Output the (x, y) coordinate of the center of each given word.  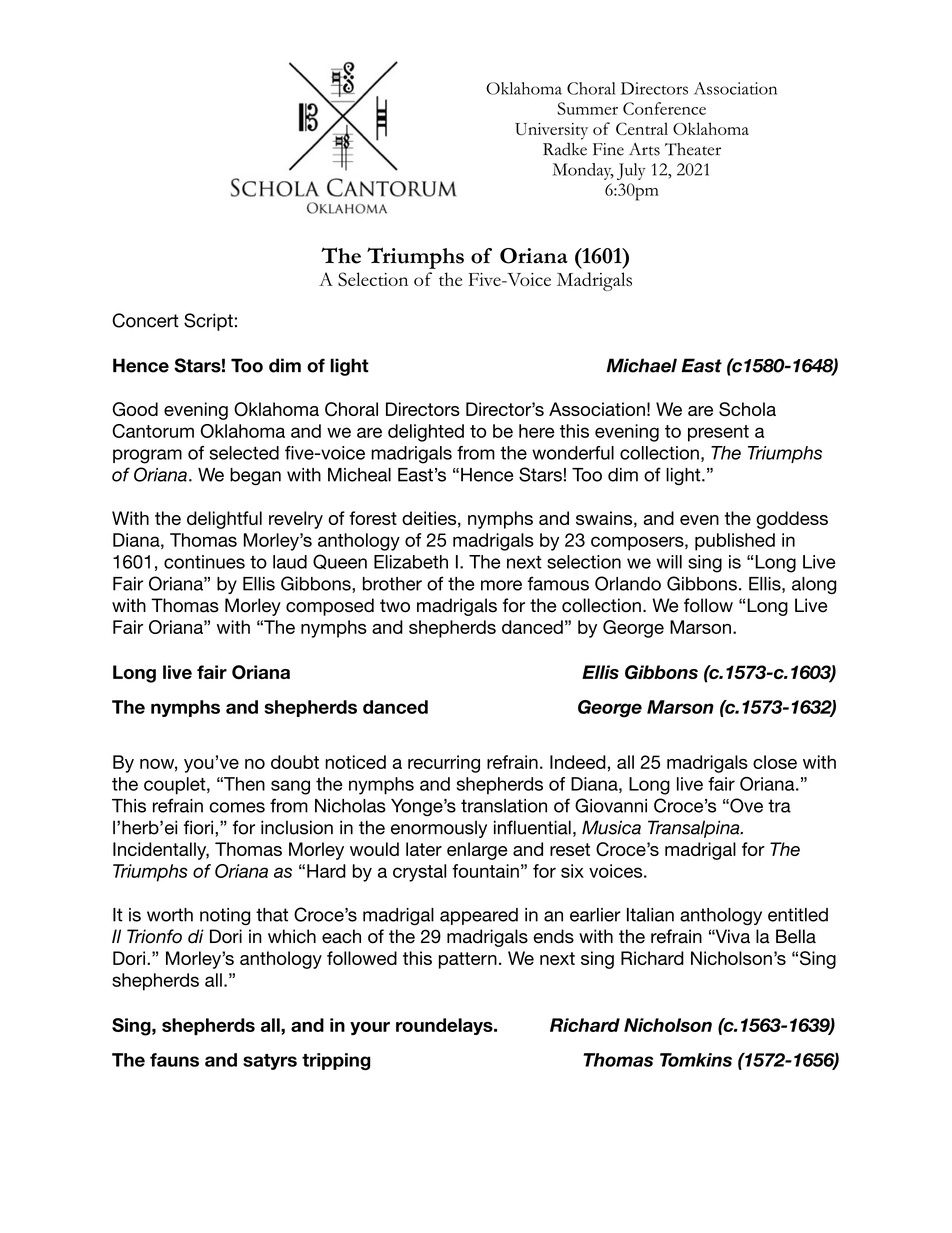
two (395, 606)
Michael (641, 365)
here (537, 431)
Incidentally (161, 851)
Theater (693, 149)
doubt (295, 762)
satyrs (270, 1062)
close (775, 762)
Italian (650, 915)
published (735, 542)
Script (208, 322)
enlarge (477, 851)
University (551, 131)
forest (373, 518)
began (255, 477)
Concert (145, 320)
